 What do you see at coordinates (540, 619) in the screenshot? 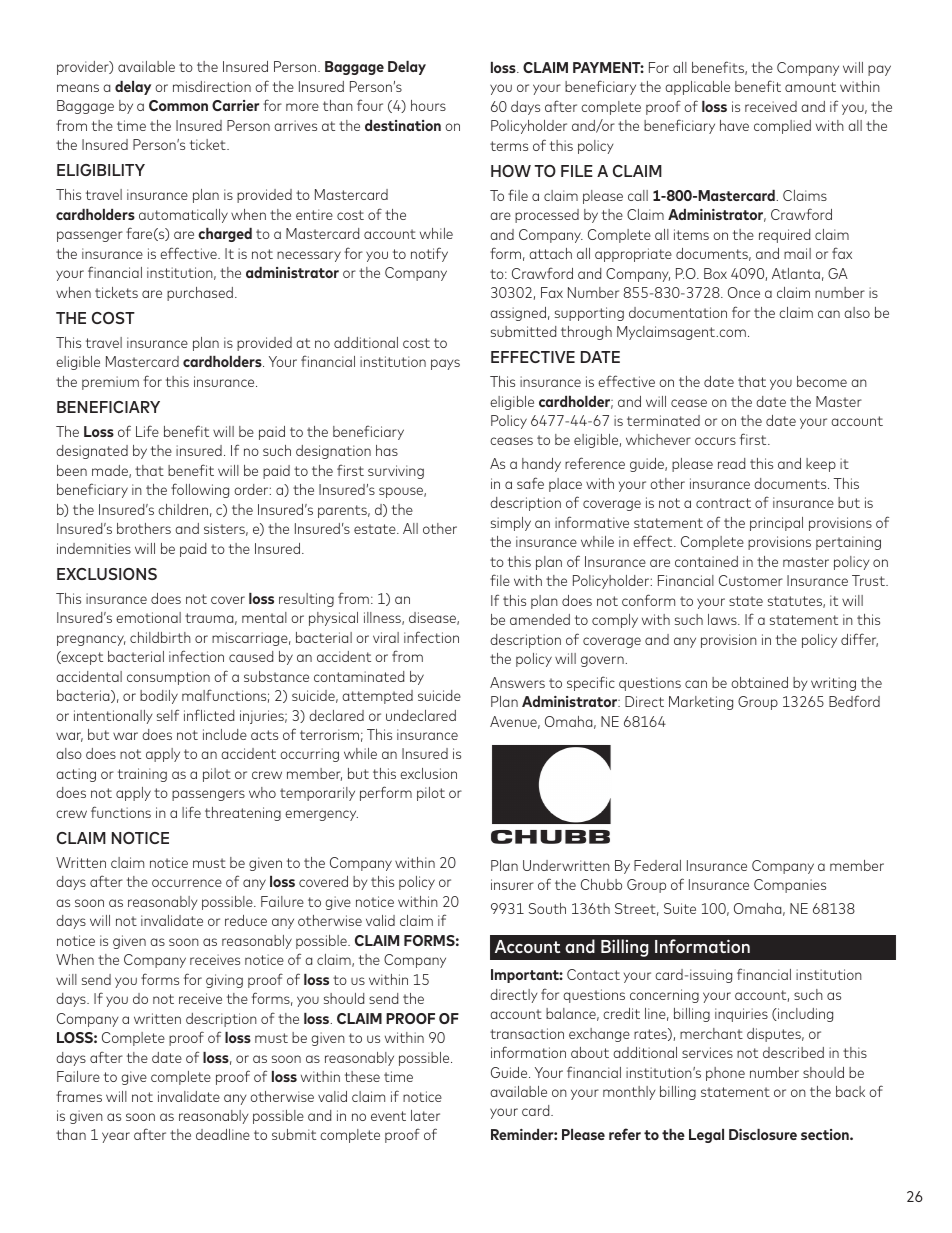
I see `amended` at bounding box center [540, 619].
